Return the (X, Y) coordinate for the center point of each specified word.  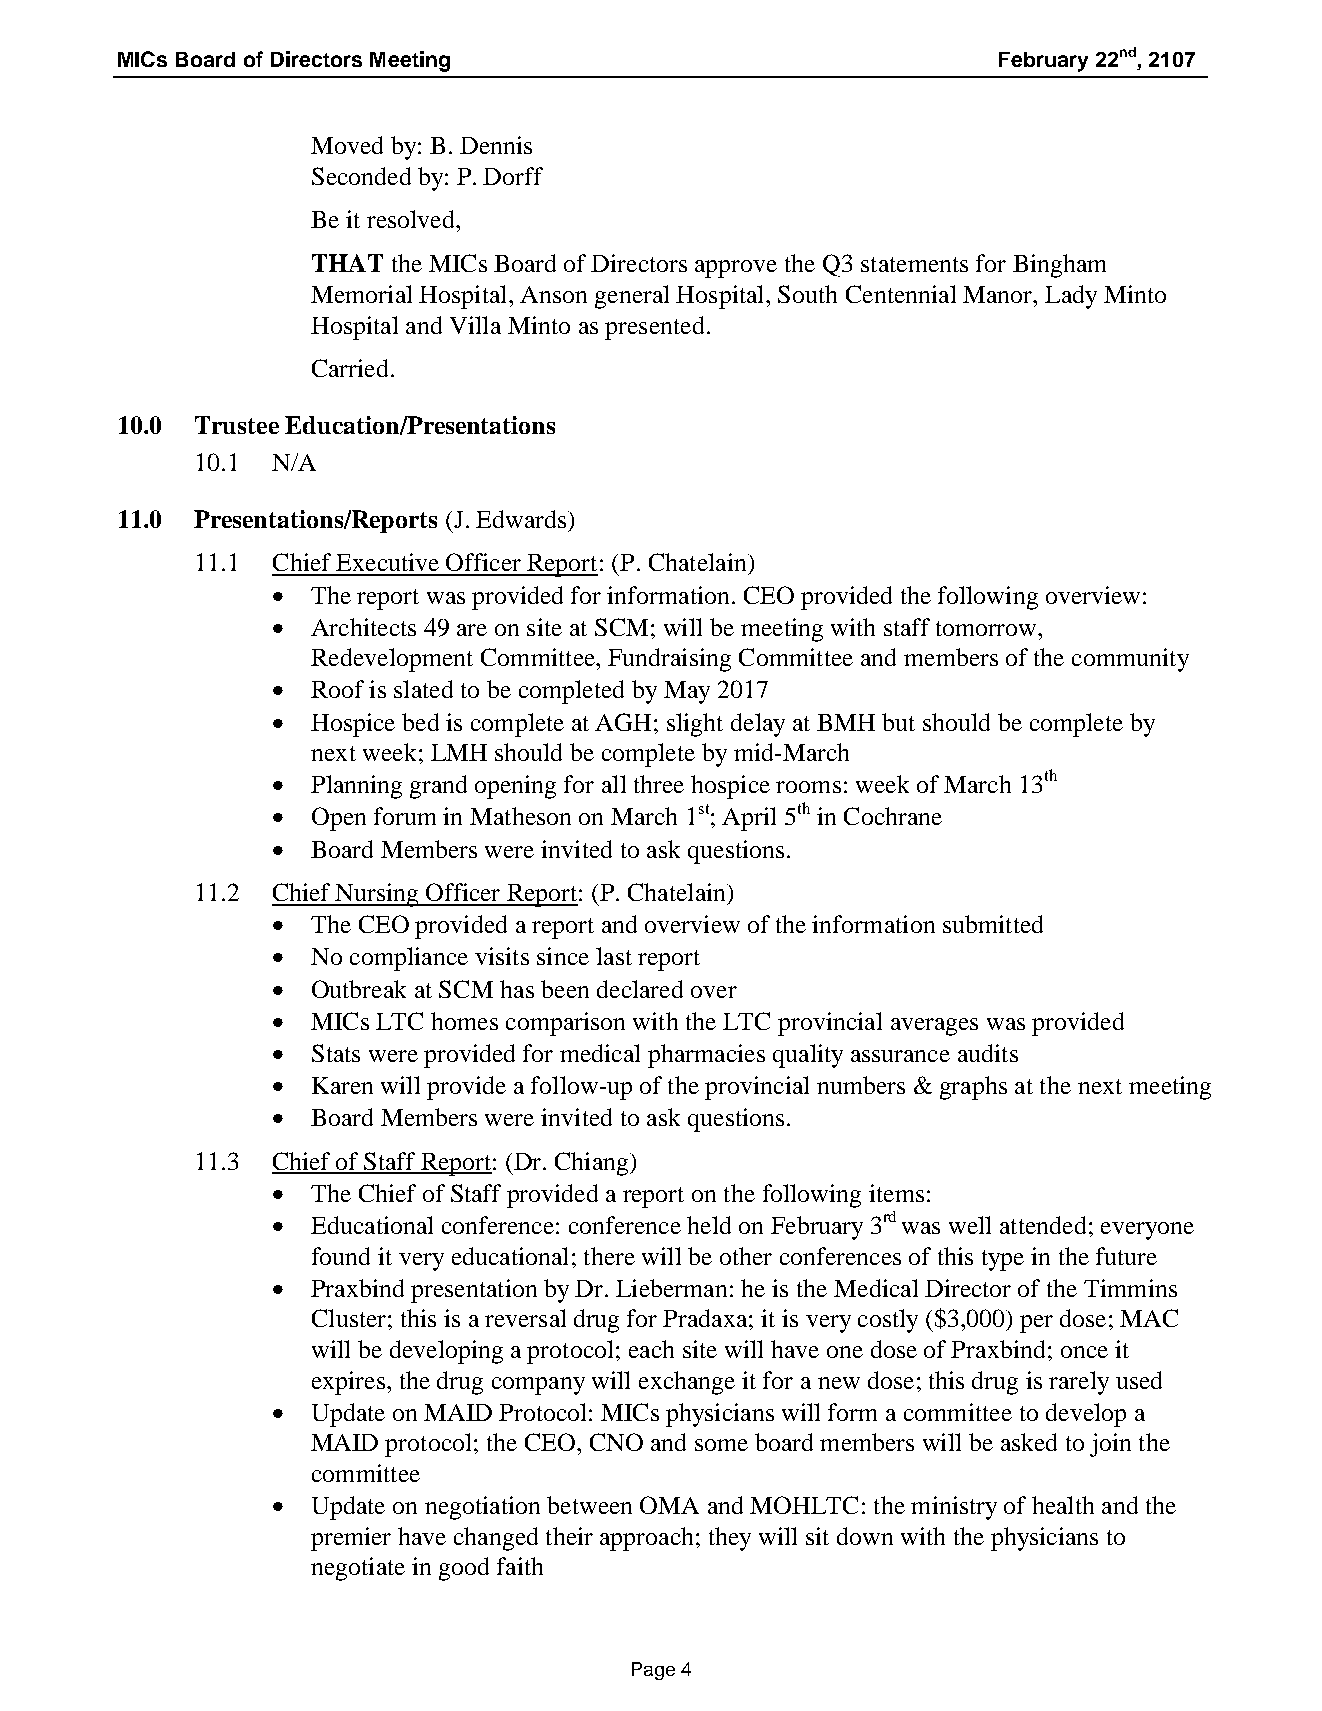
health (1063, 1505)
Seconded (361, 176)
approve (736, 269)
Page (653, 1671)
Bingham (1059, 266)
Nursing (377, 895)
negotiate (358, 1569)
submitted (993, 924)
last (614, 956)
